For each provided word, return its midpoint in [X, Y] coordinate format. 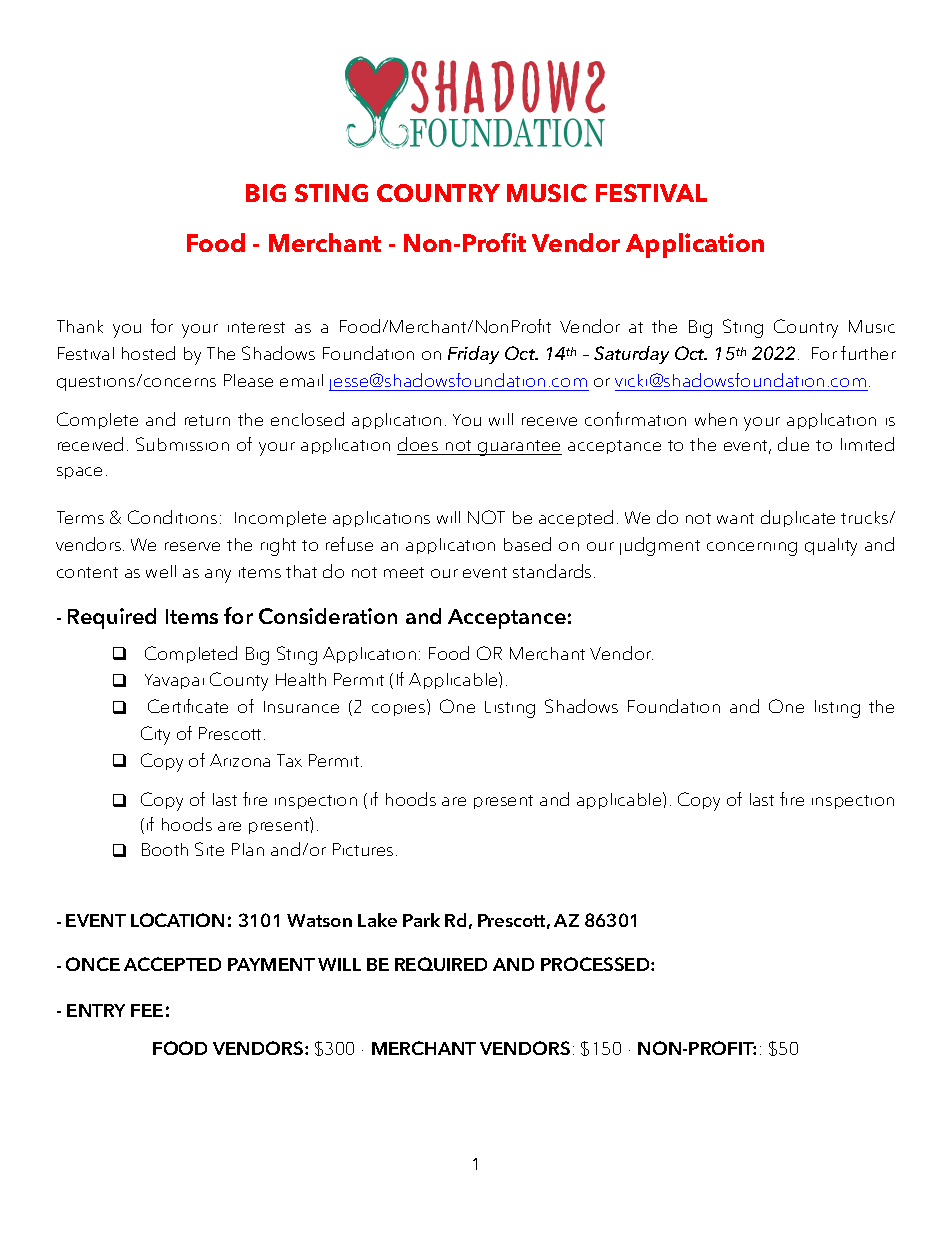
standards [552, 571]
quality [831, 547]
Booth [165, 849]
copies [400, 707]
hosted [148, 353]
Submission [182, 444]
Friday [473, 355]
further [868, 353]
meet [404, 572]
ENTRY [96, 1010]
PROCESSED [596, 964]
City [155, 735]
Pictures [363, 849]
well [161, 571]
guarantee [519, 448]
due [793, 444]
